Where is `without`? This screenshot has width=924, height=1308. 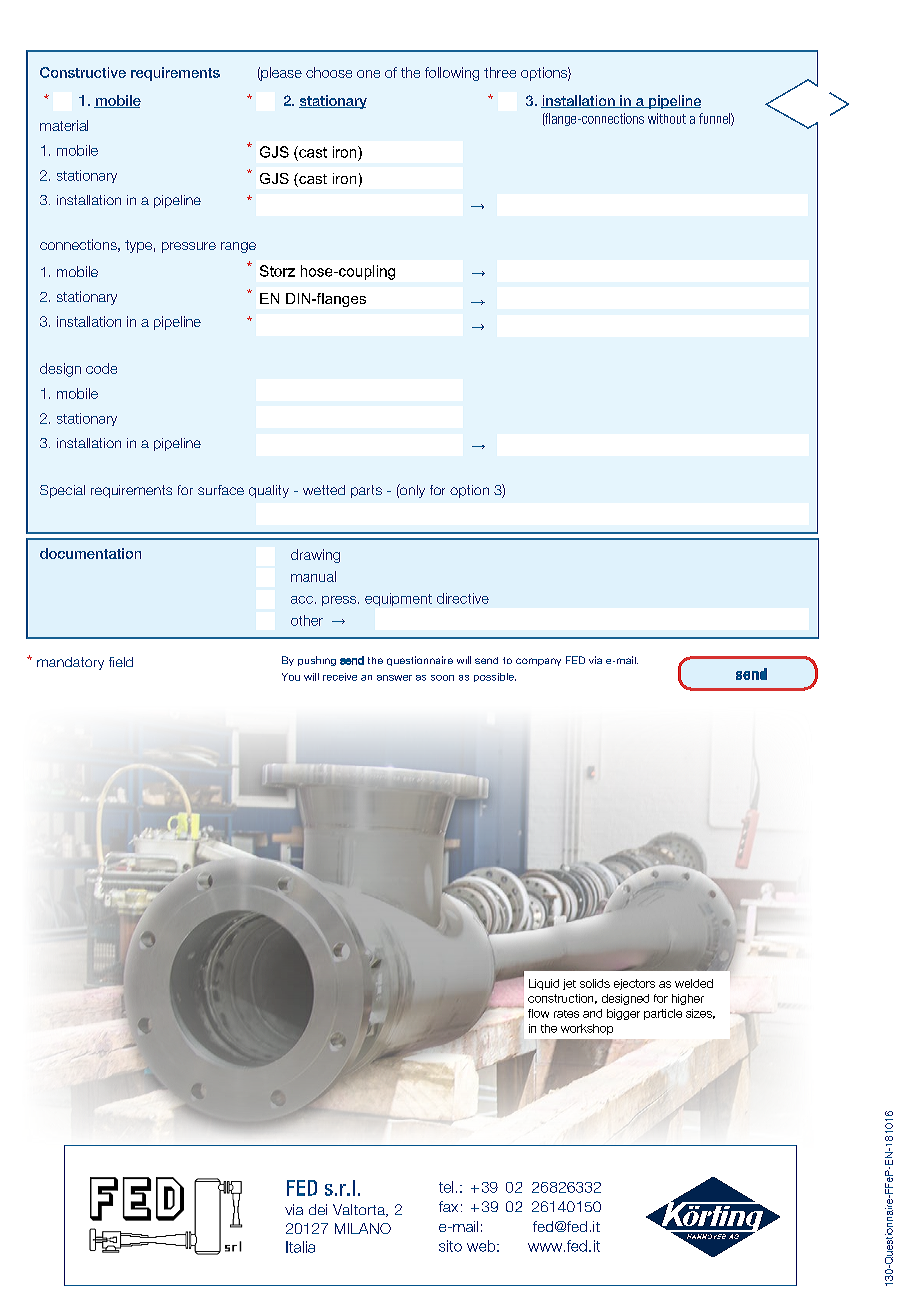 without is located at coordinates (667, 118).
